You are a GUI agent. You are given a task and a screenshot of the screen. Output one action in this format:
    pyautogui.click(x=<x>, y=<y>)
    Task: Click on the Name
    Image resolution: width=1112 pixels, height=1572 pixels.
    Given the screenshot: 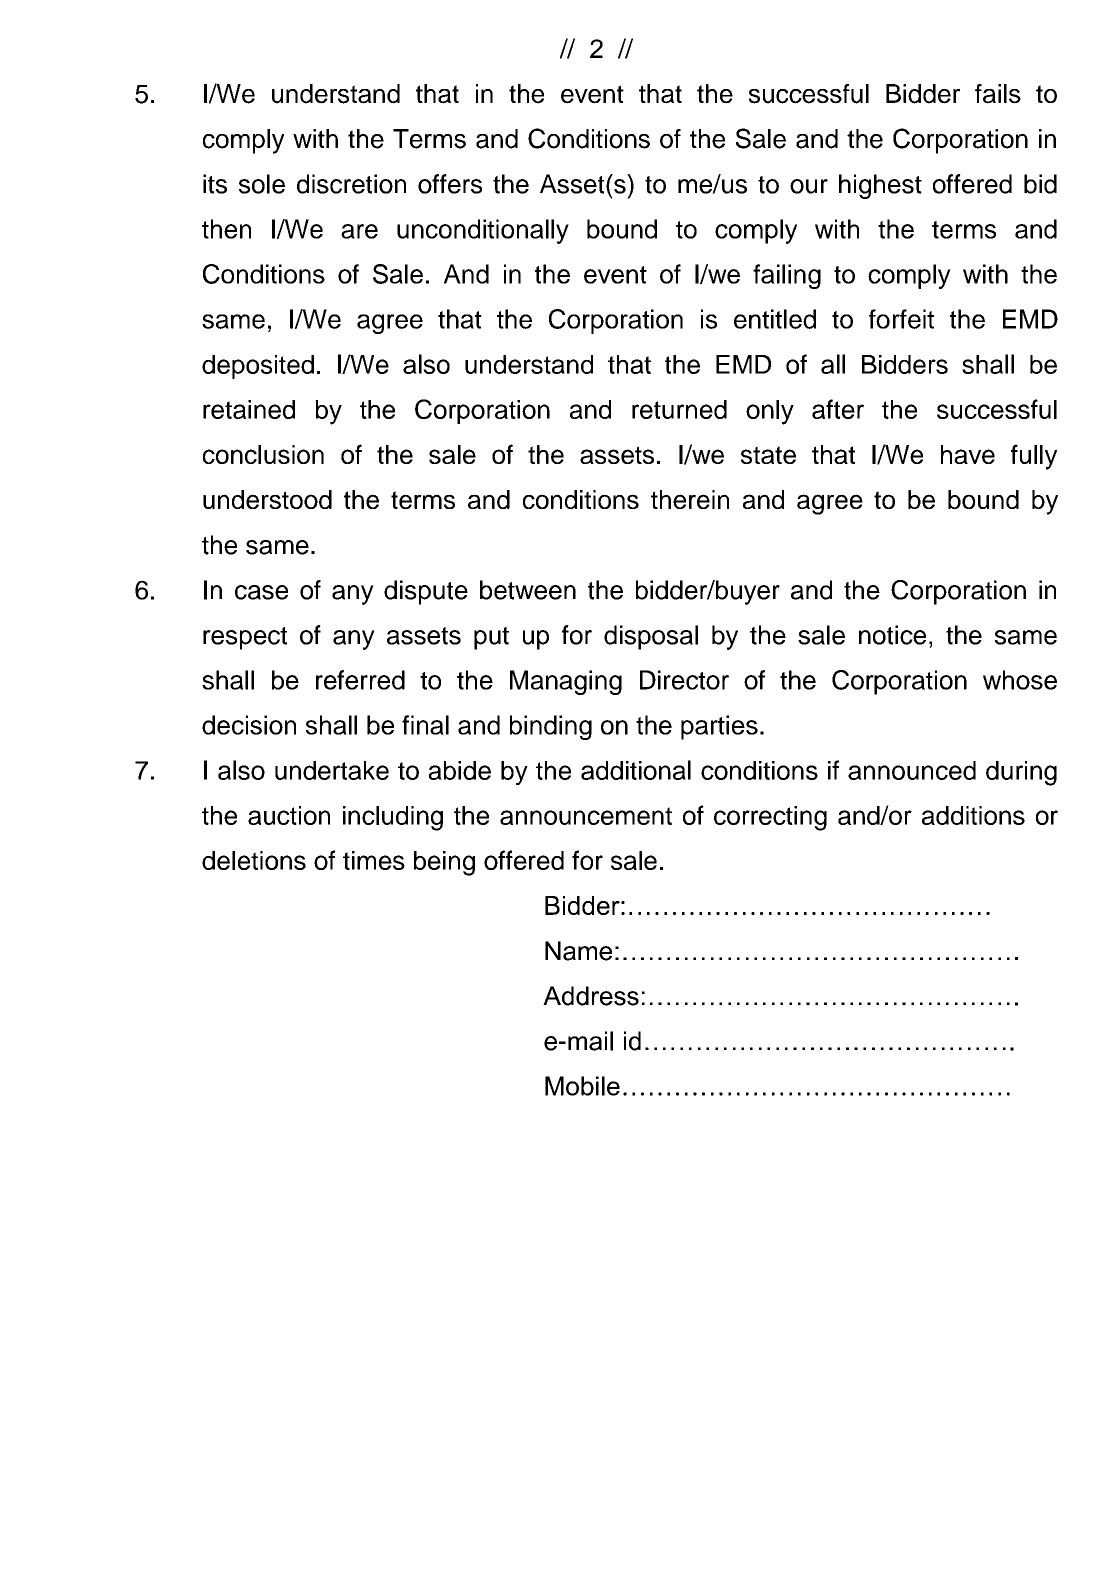 What is the action you would take?
    pyautogui.click(x=578, y=951)
